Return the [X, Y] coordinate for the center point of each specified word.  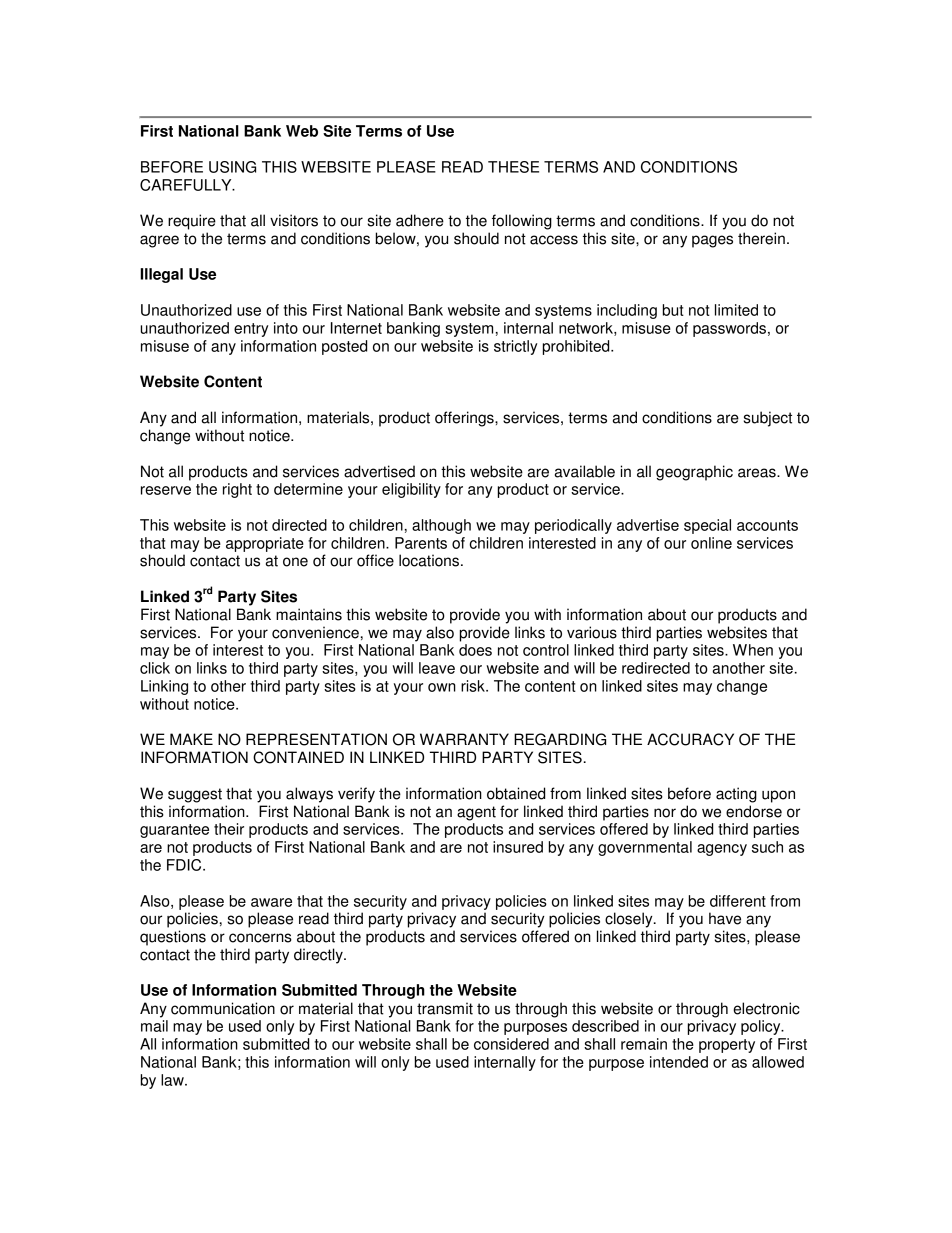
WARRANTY [464, 739]
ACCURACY [690, 739]
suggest [195, 795]
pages [712, 241]
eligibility [411, 490]
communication [223, 1008]
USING [232, 167]
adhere [420, 220]
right [237, 490]
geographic [694, 473]
